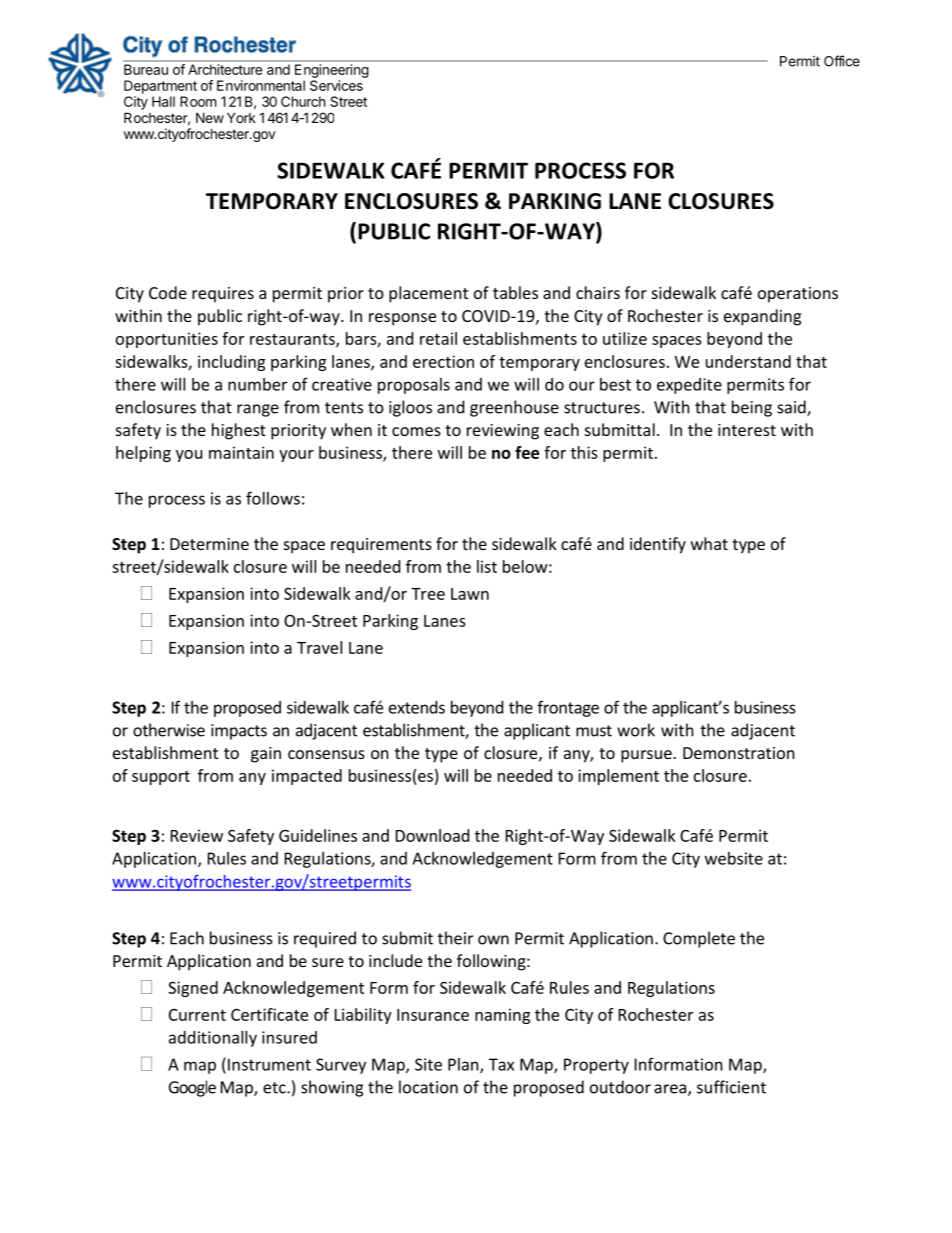 This image has height=1233, width=952. I want to click on Services, so click(336, 85).
